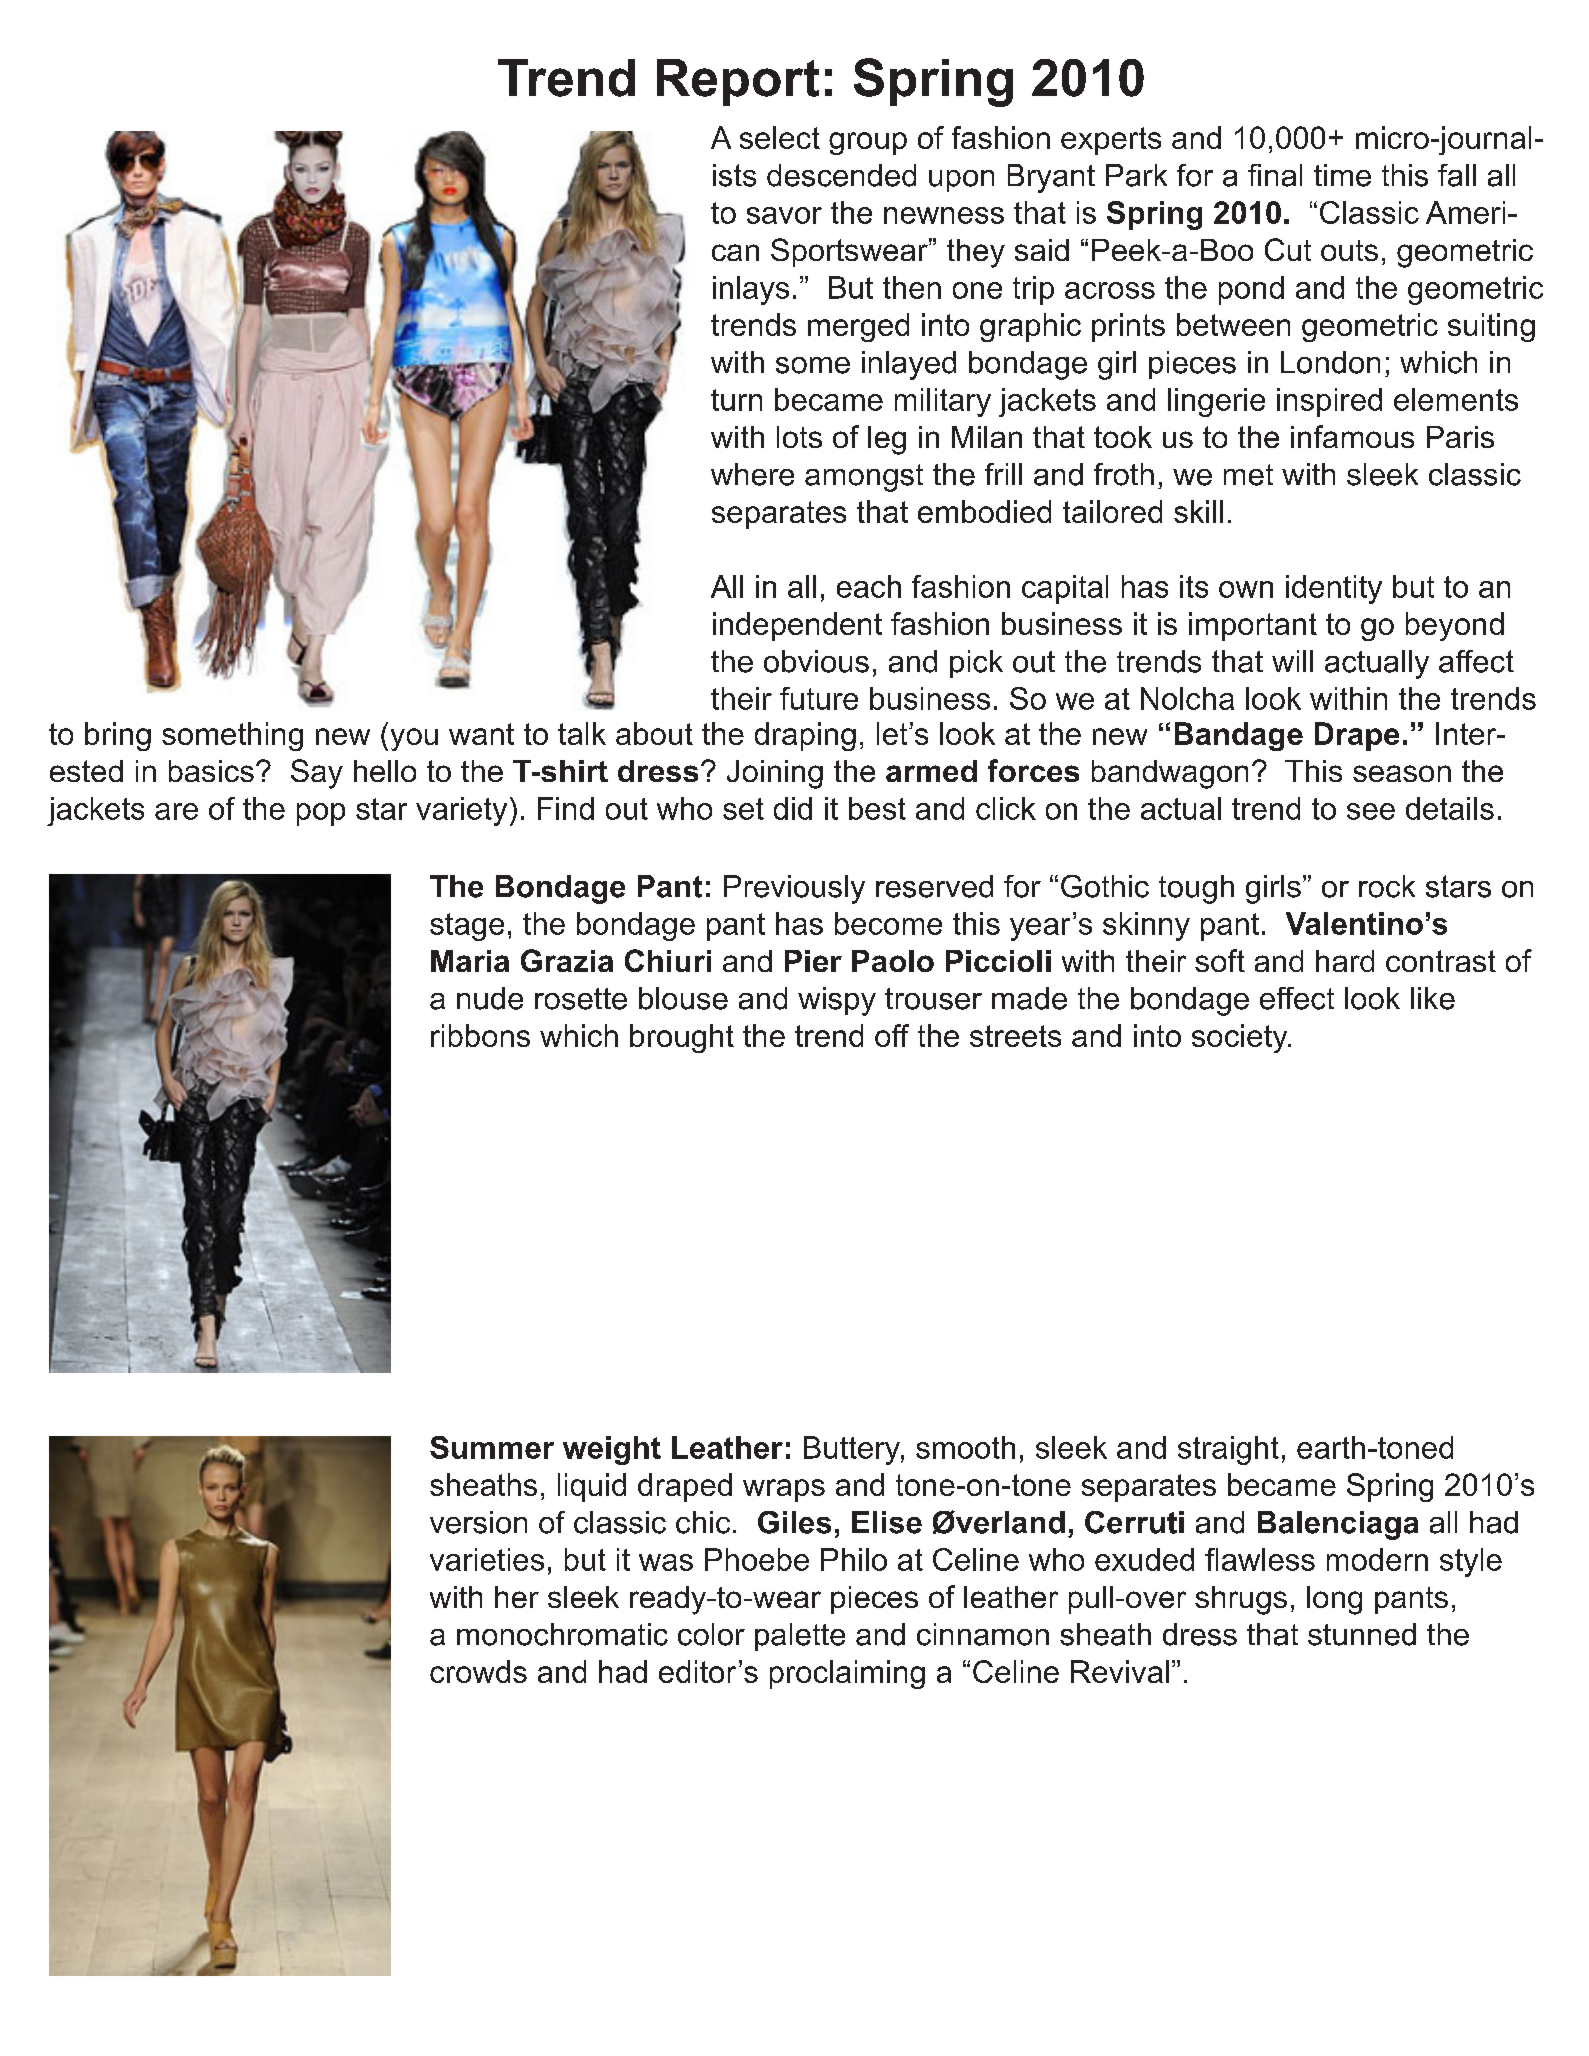 The image size is (1589, 2056). Describe the element at coordinates (1342, 175) in the image. I see `time` at that location.
